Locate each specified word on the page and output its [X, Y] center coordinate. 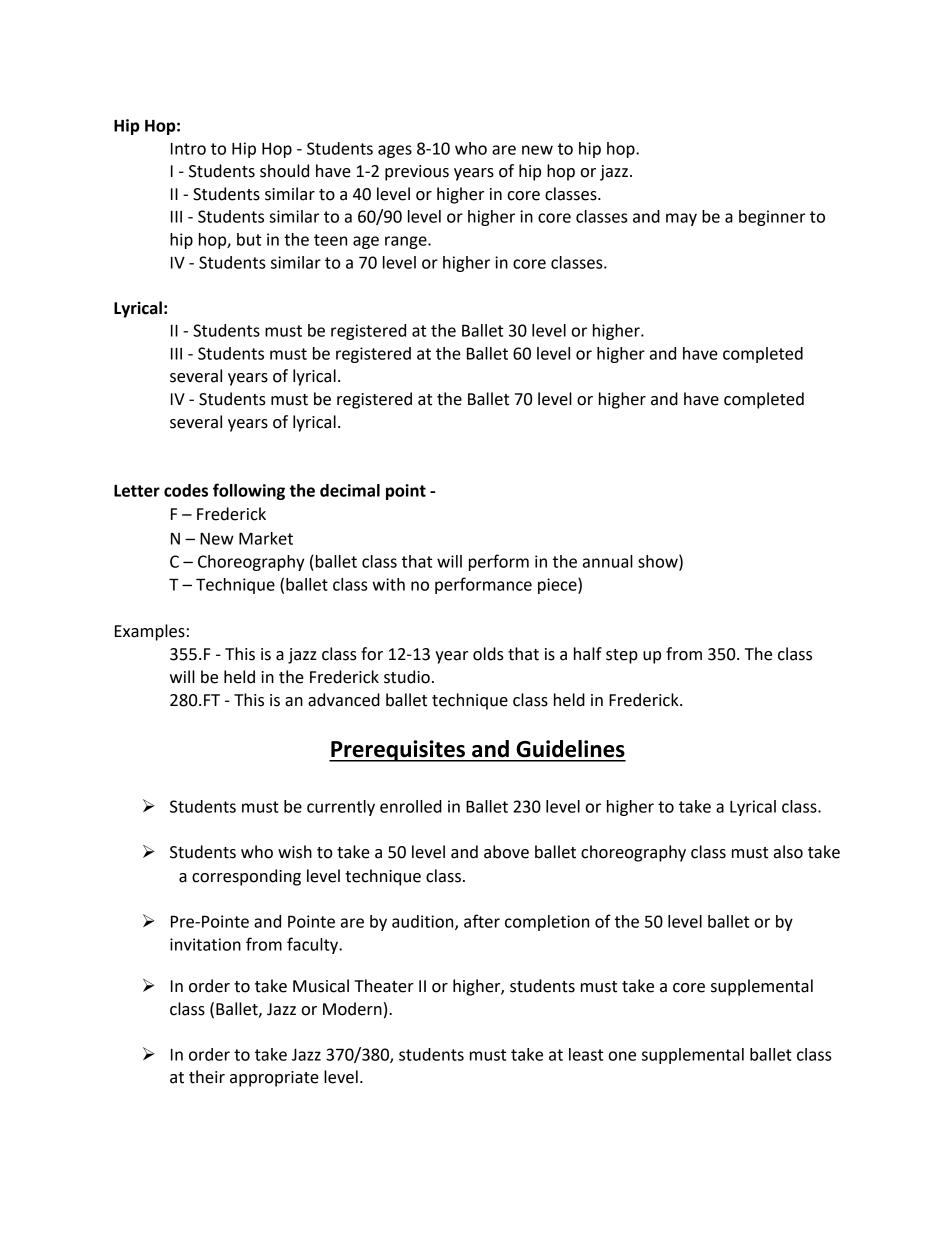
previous [417, 173]
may [681, 219]
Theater [384, 986]
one [622, 1056]
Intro [188, 149]
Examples [150, 632]
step [622, 656]
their [207, 1077]
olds [488, 654]
